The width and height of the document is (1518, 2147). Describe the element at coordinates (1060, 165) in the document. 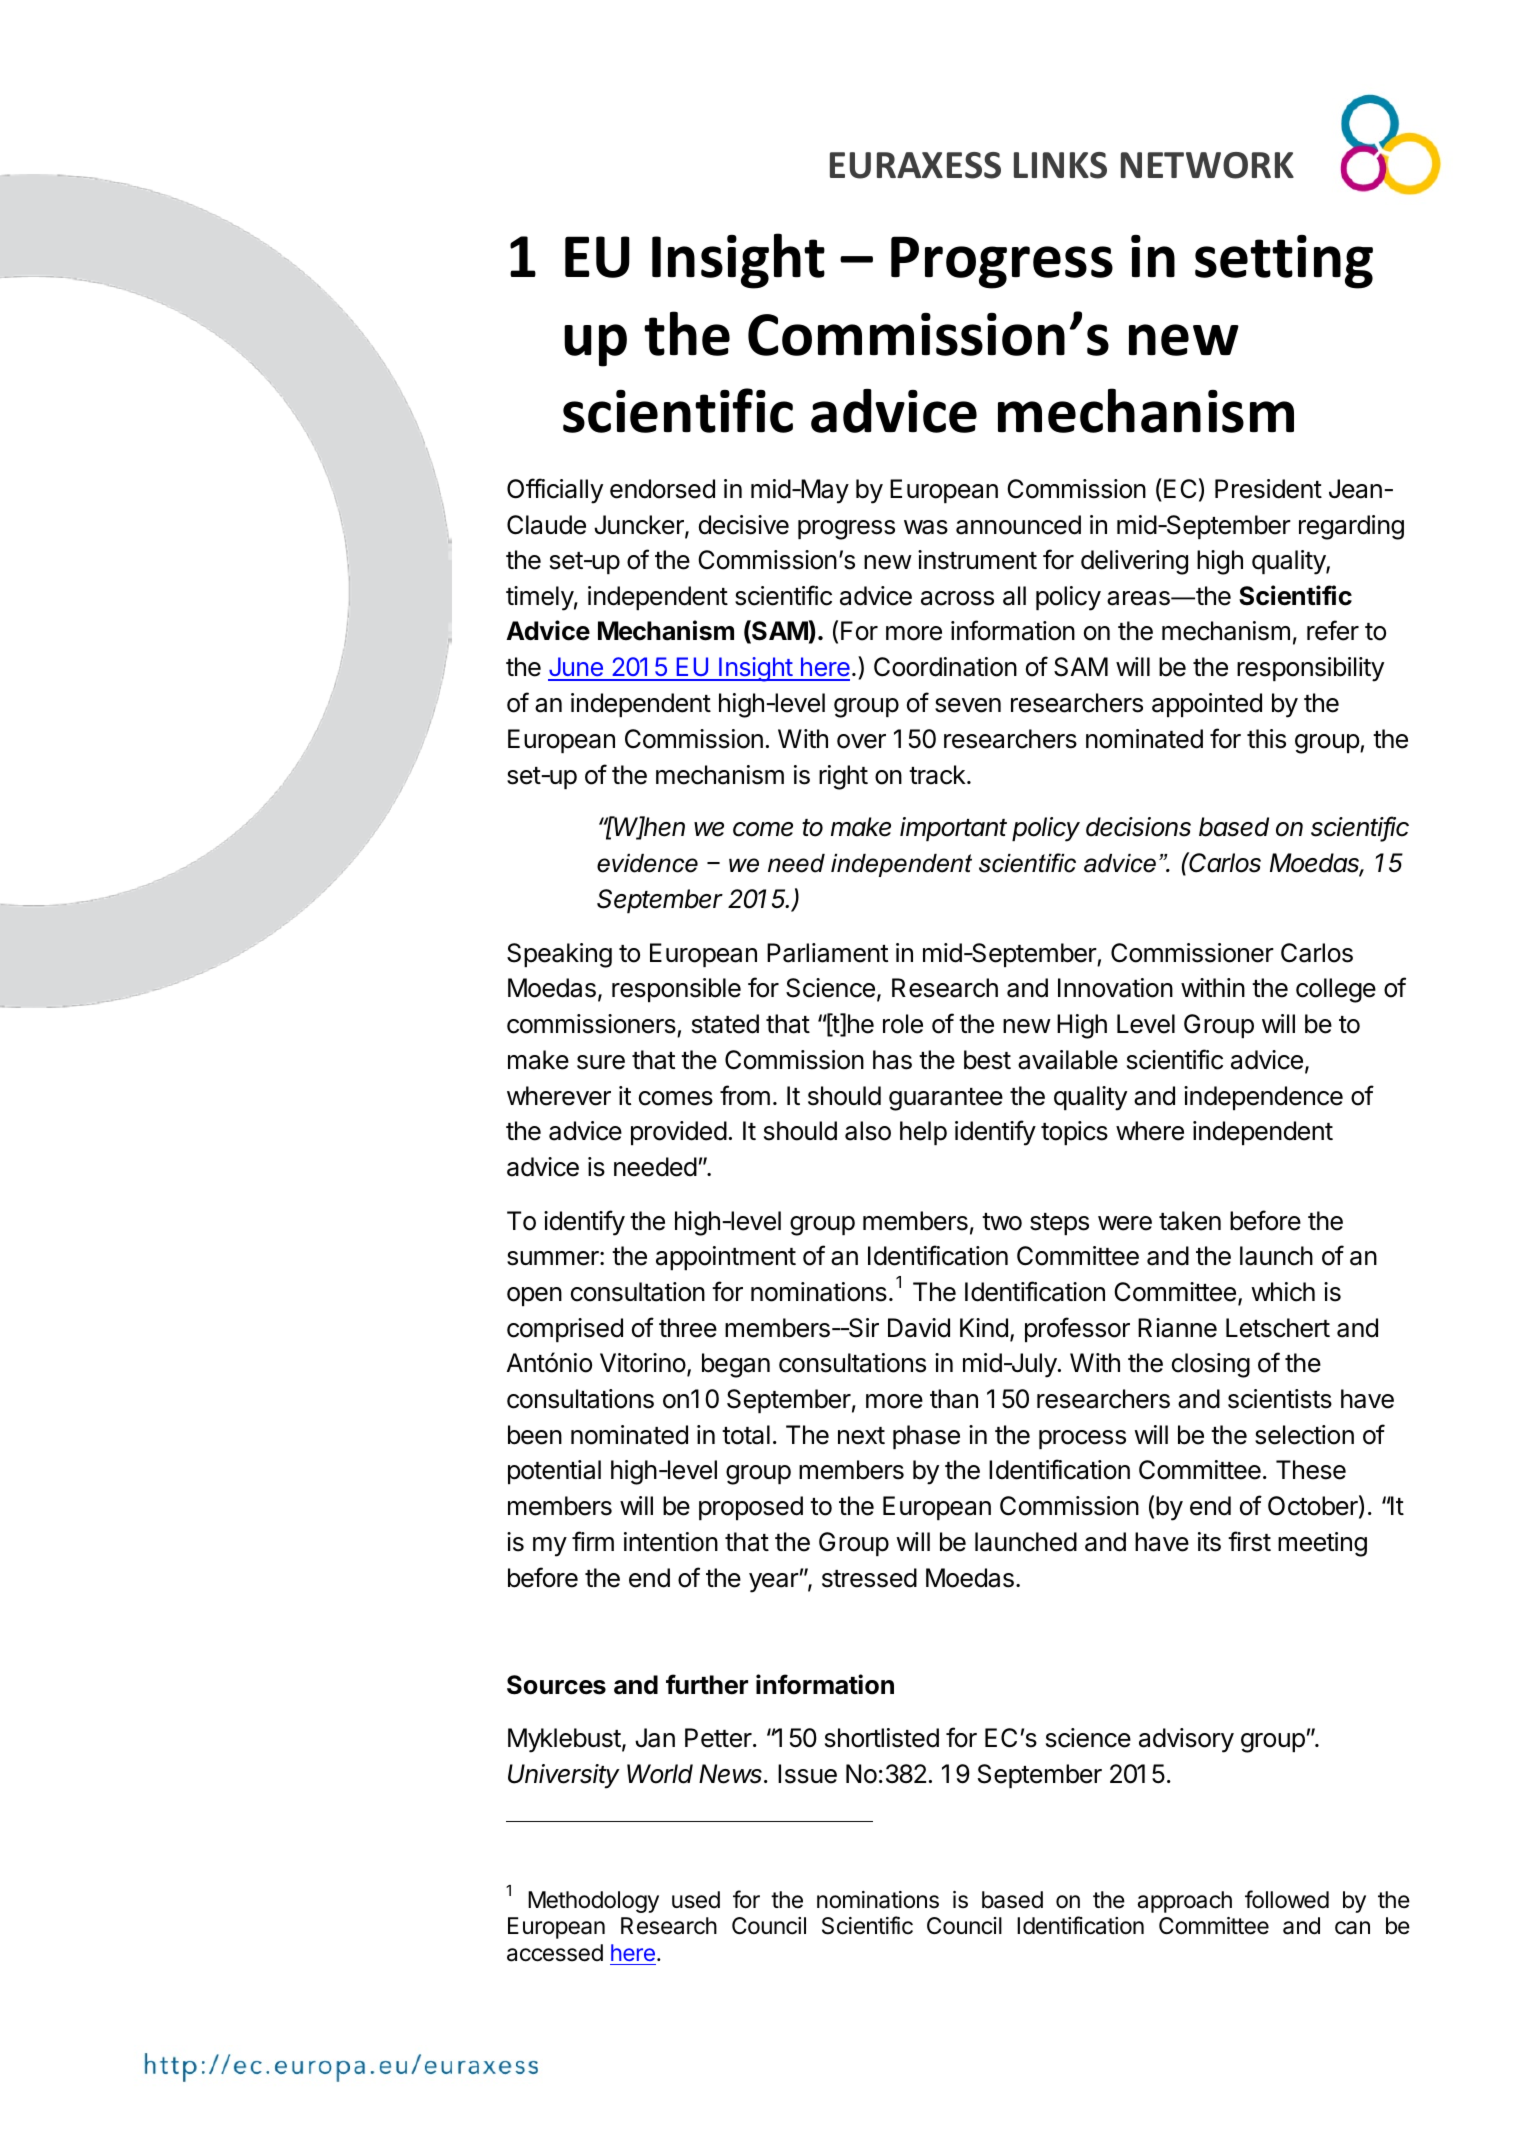

I see `LINKS` at that location.
